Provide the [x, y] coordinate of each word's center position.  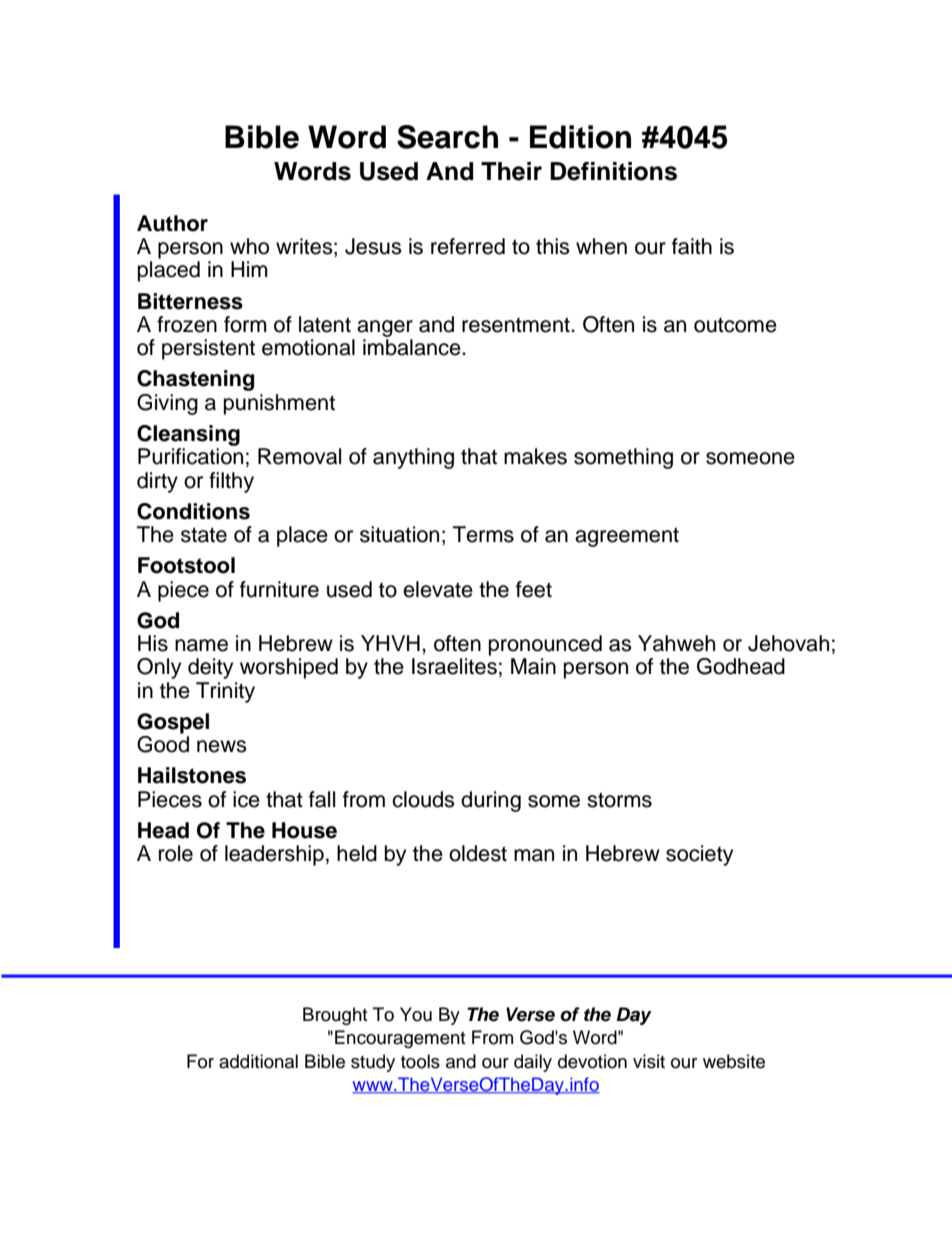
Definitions [613, 171]
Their [511, 171]
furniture [279, 589]
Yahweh [676, 643]
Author [172, 223]
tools [420, 1061]
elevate [438, 589]
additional [258, 1061]
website [734, 1061]
